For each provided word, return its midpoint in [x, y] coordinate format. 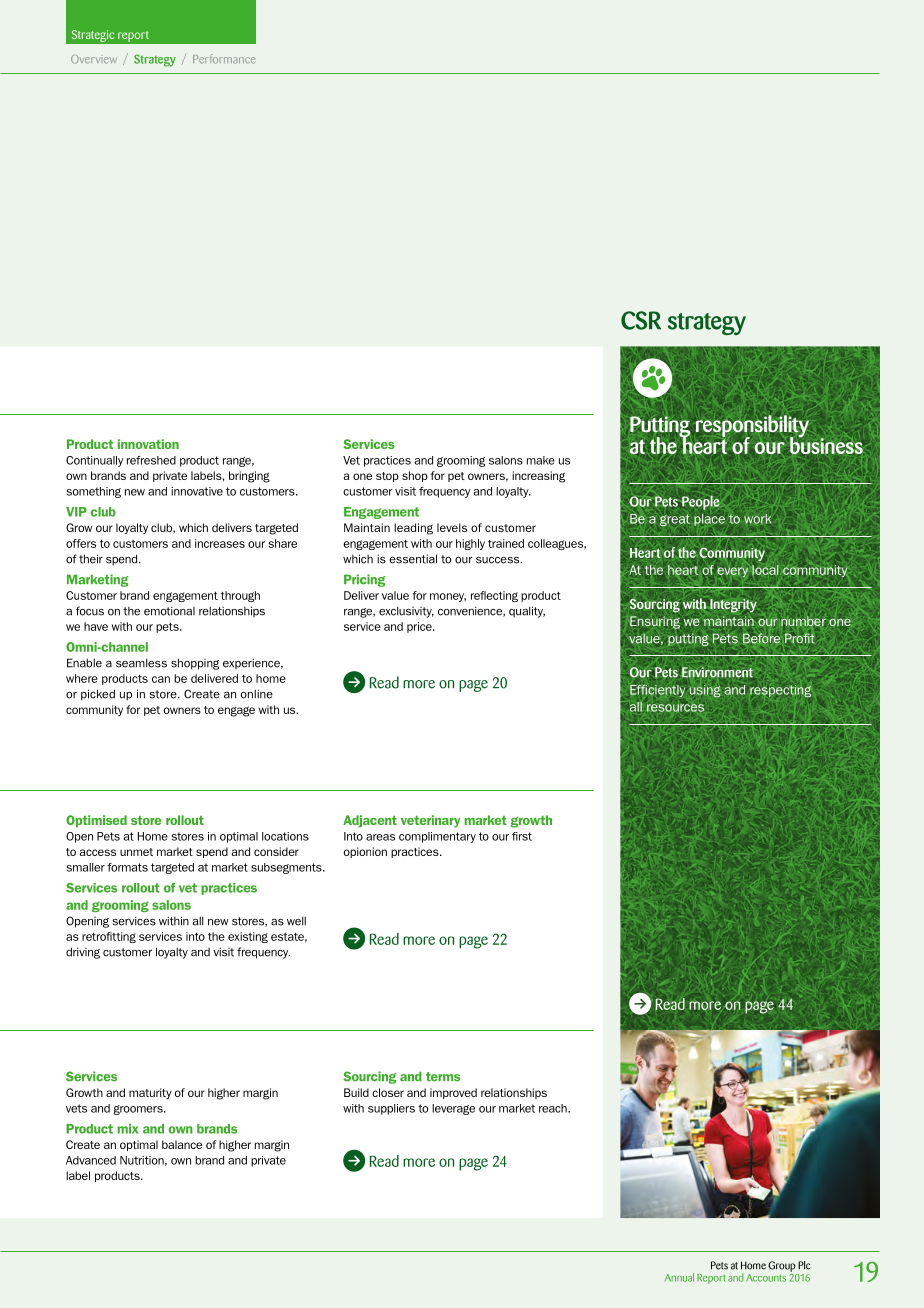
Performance [224, 59]
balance [182, 1144]
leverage [453, 1109]
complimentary [437, 837]
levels [452, 527]
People [701, 502]
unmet [136, 852]
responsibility [752, 427]
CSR [641, 320]
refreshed [151, 460]
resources [675, 708]
